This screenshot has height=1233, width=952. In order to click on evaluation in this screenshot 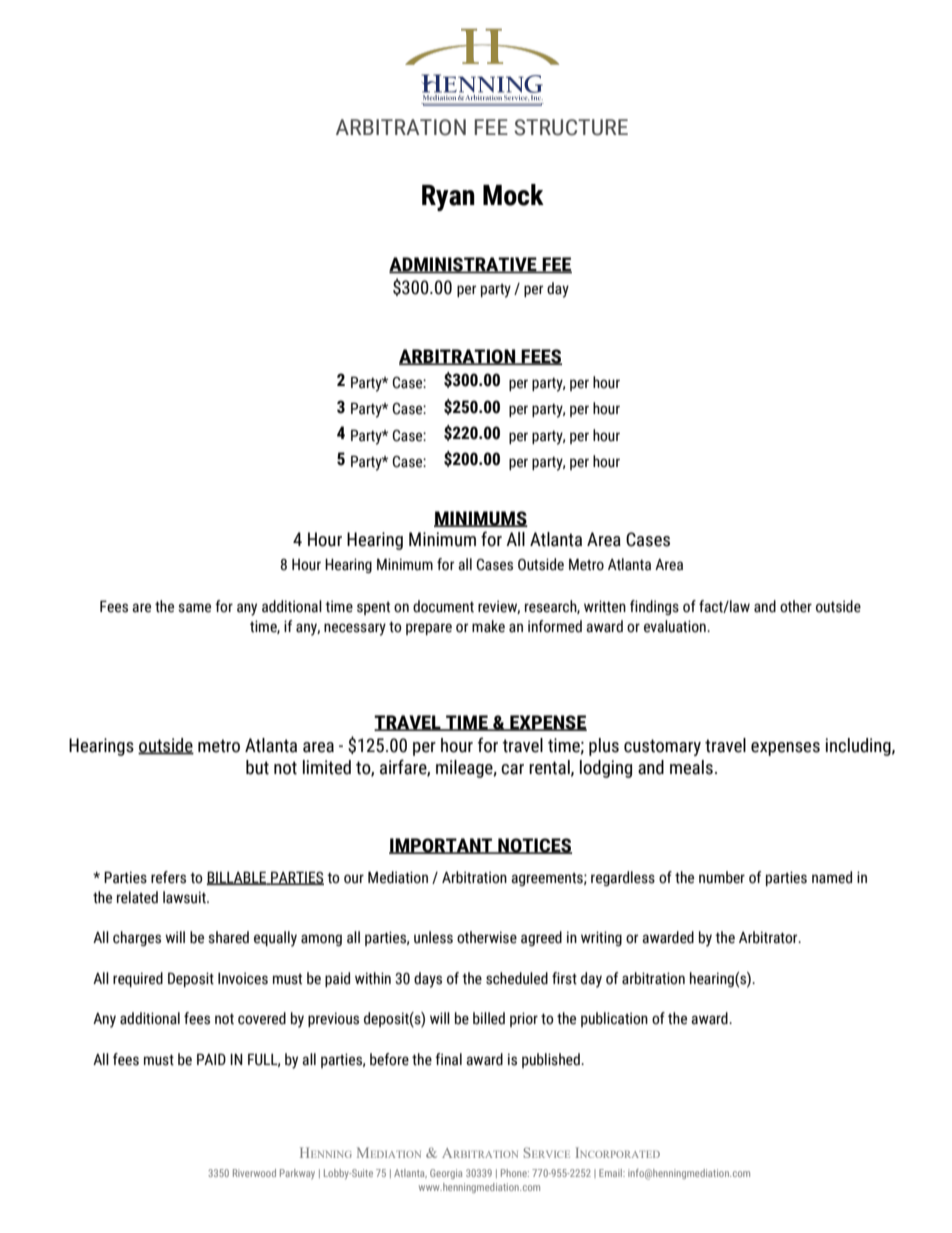, I will do `click(676, 626)`.
